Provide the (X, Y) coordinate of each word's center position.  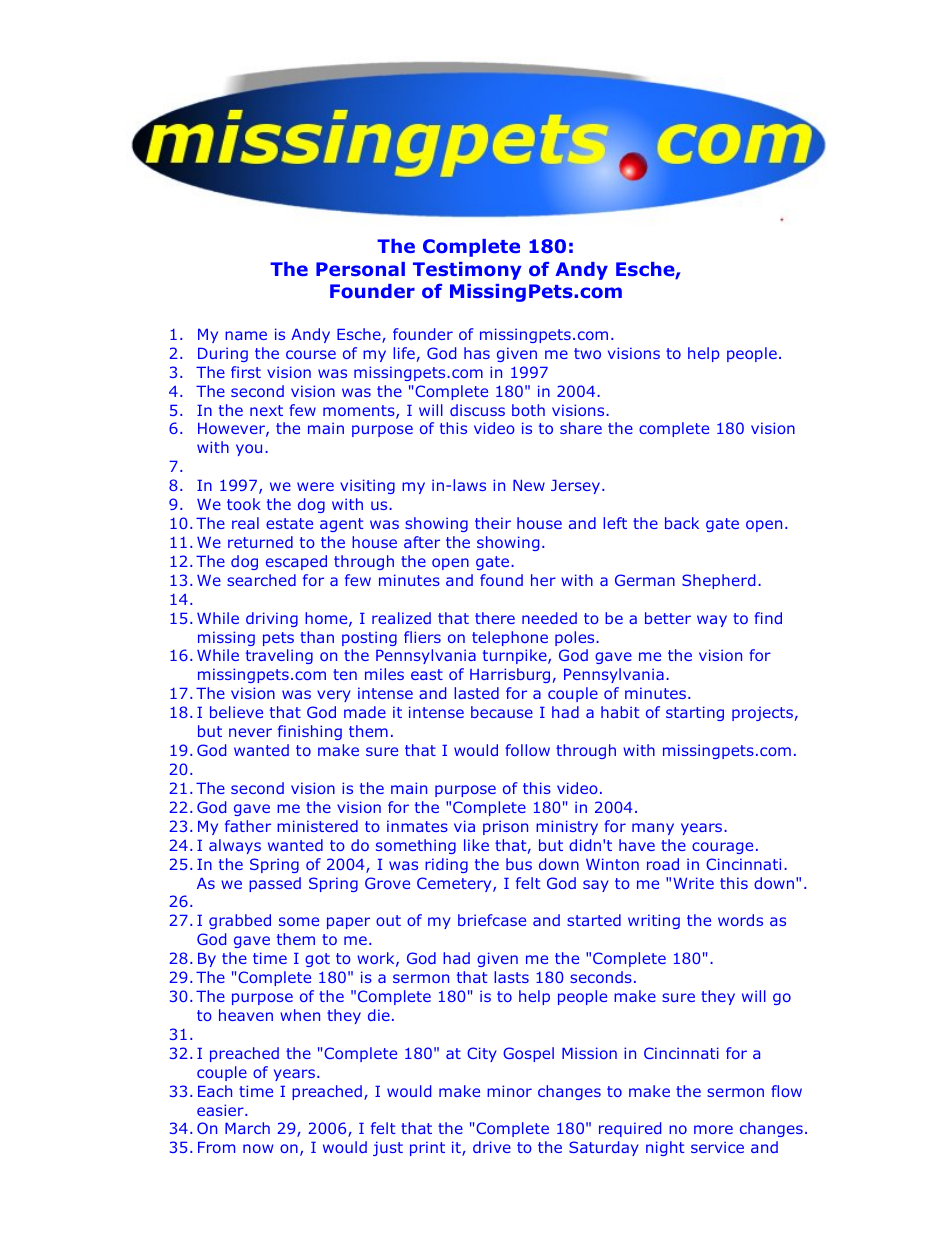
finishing (310, 732)
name (246, 335)
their (493, 523)
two (587, 353)
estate (289, 523)
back (682, 523)
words (740, 920)
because (502, 712)
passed (275, 884)
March (247, 1128)
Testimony (467, 271)
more (713, 1129)
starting (695, 713)
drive (492, 1147)
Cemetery (455, 884)
